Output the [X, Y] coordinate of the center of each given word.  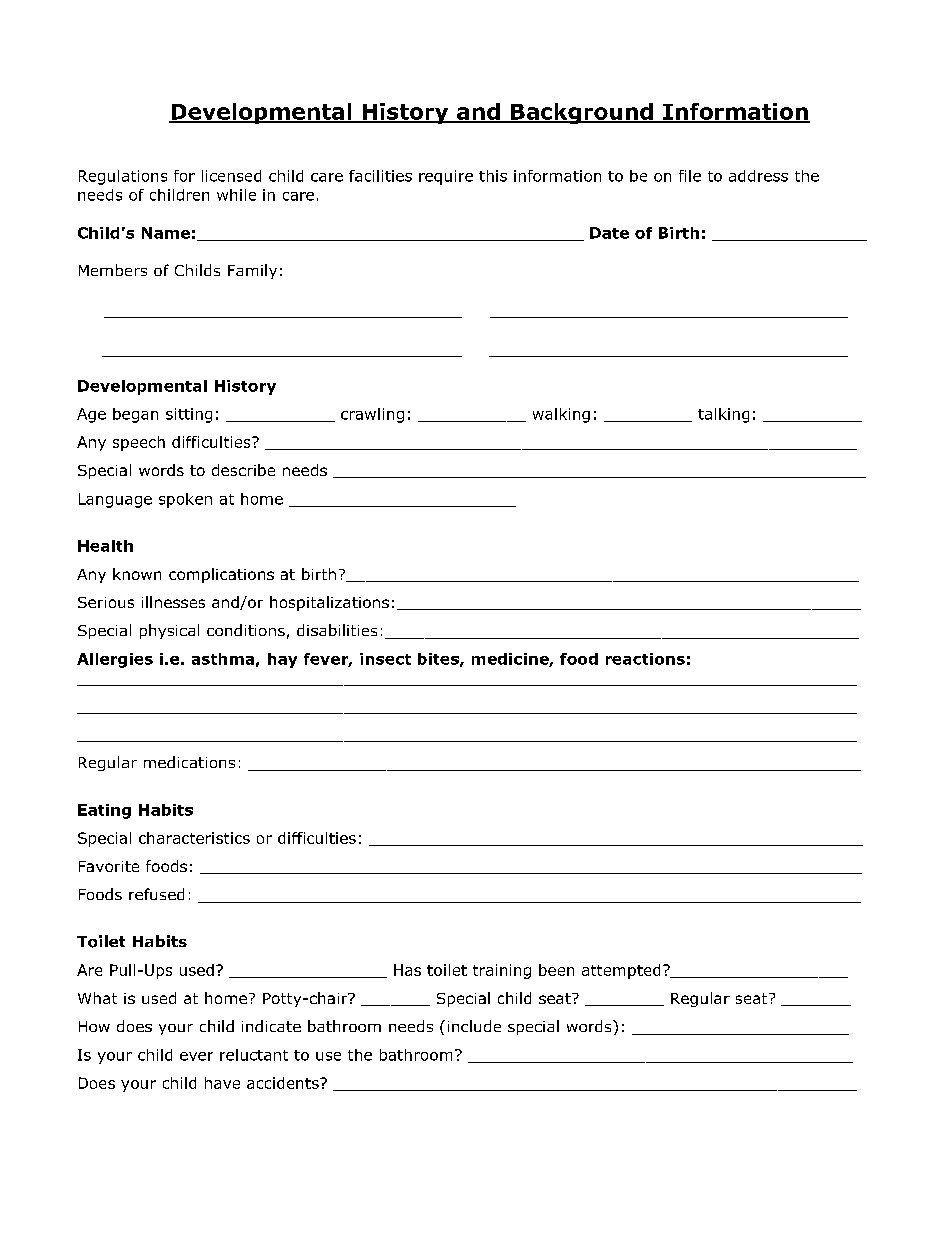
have [222, 1083]
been [556, 970]
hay [282, 660]
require [446, 177]
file [690, 176]
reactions [645, 659]
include [474, 1026]
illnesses [173, 602]
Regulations [123, 177]
